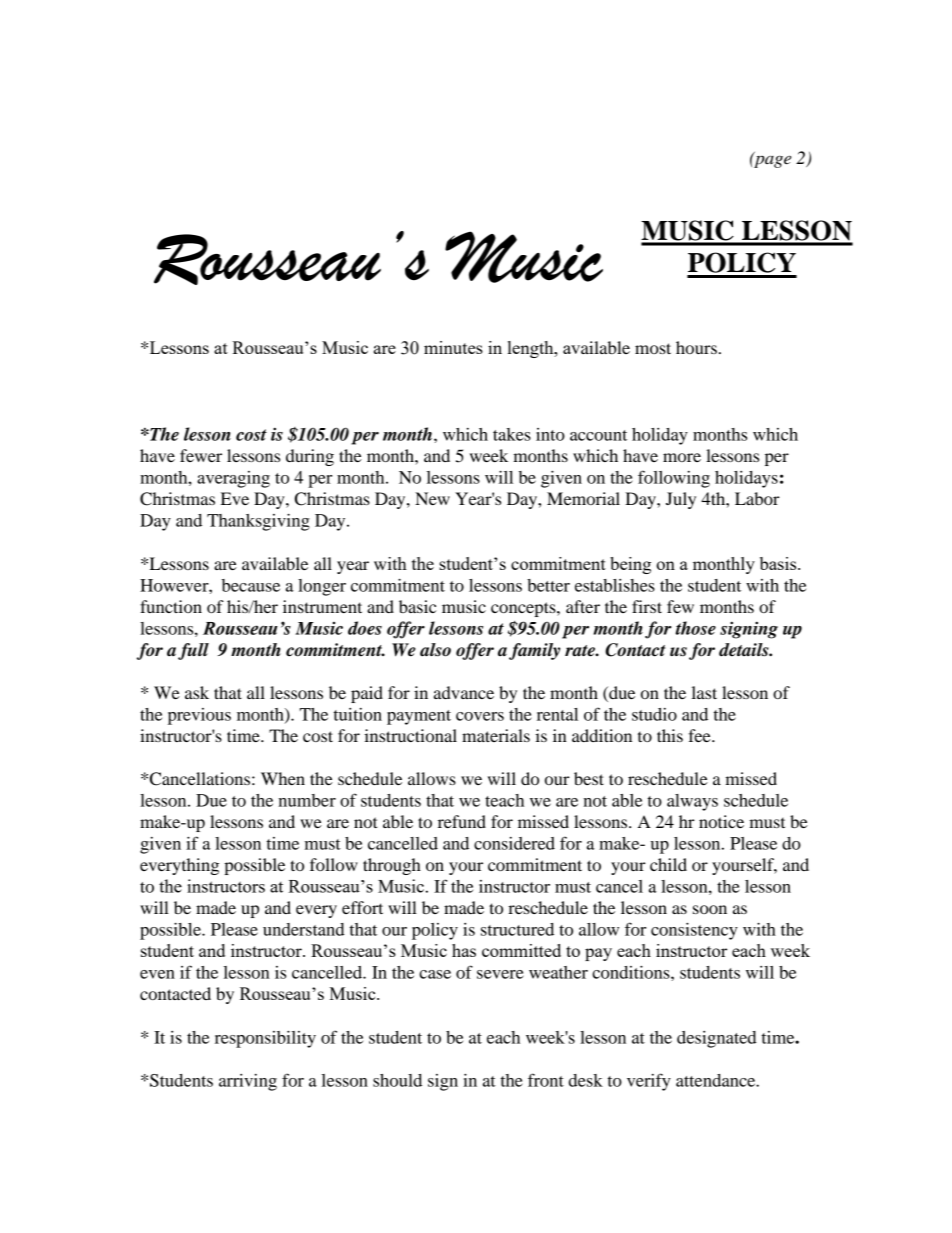  What do you see at coordinates (480, 716) in the screenshot?
I see `covers` at bounding box center [480, 716].
